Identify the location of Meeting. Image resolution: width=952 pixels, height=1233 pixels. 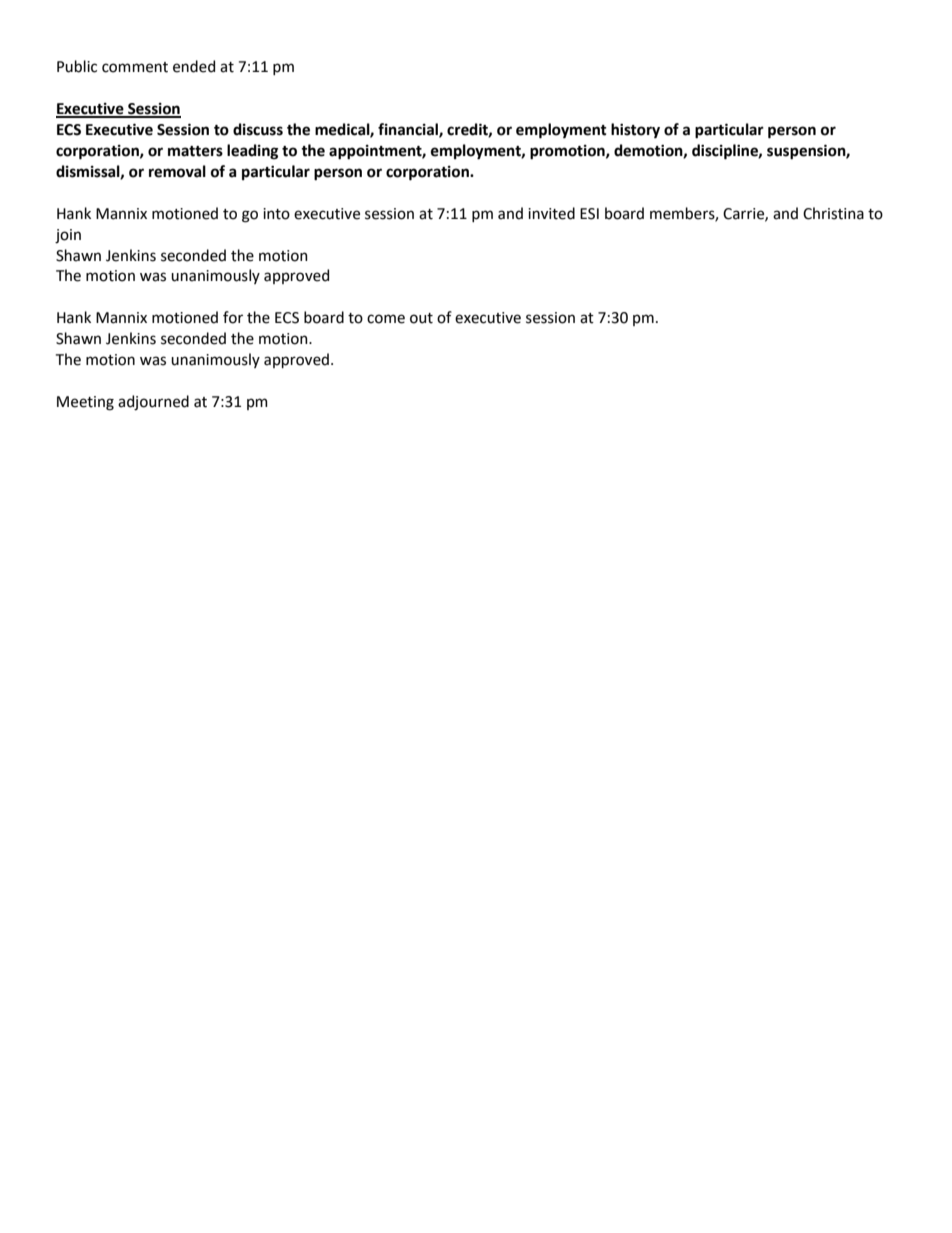
(85, 403).
